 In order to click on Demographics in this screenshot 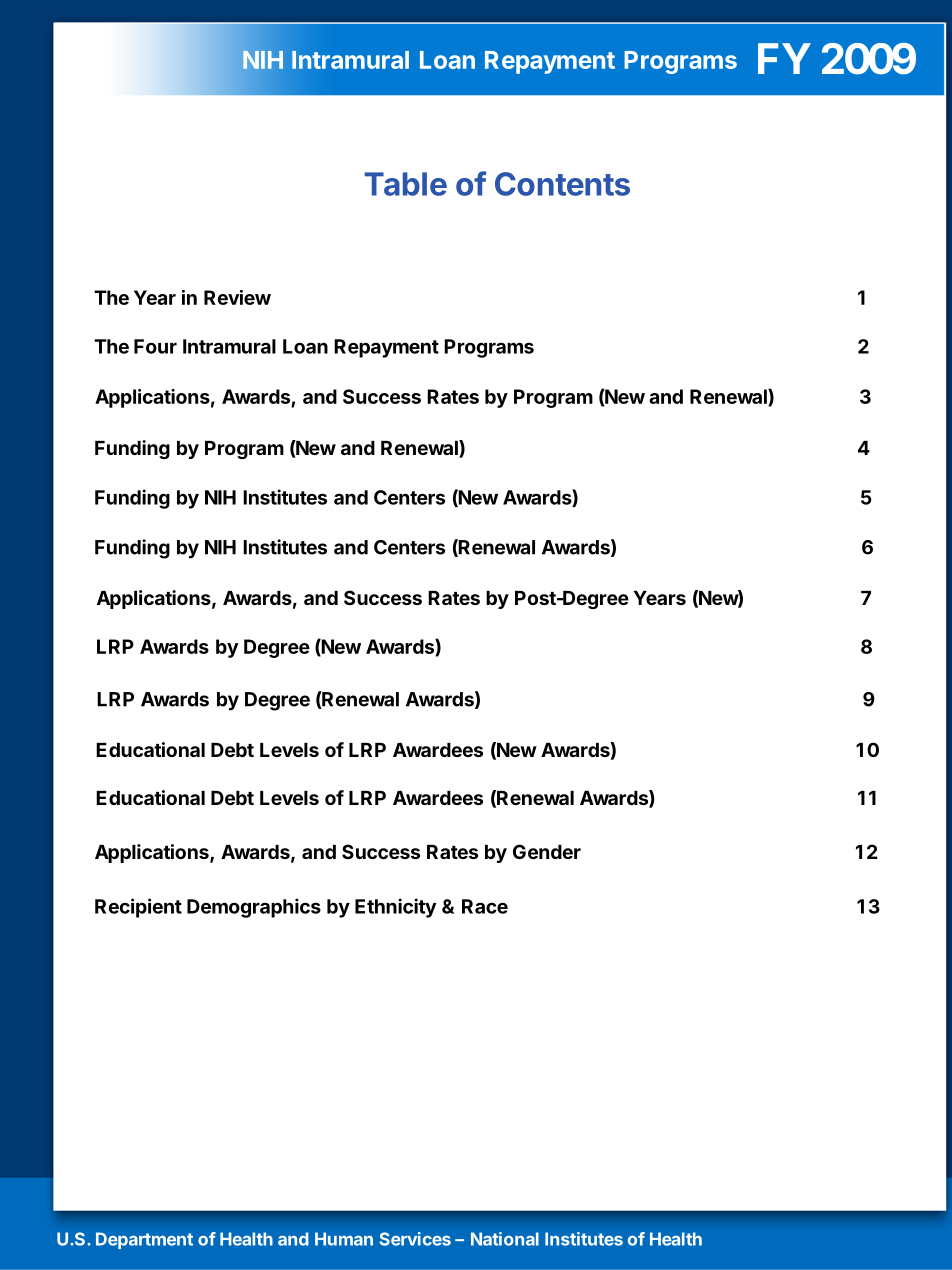, I will do `click(254, 908)`.
